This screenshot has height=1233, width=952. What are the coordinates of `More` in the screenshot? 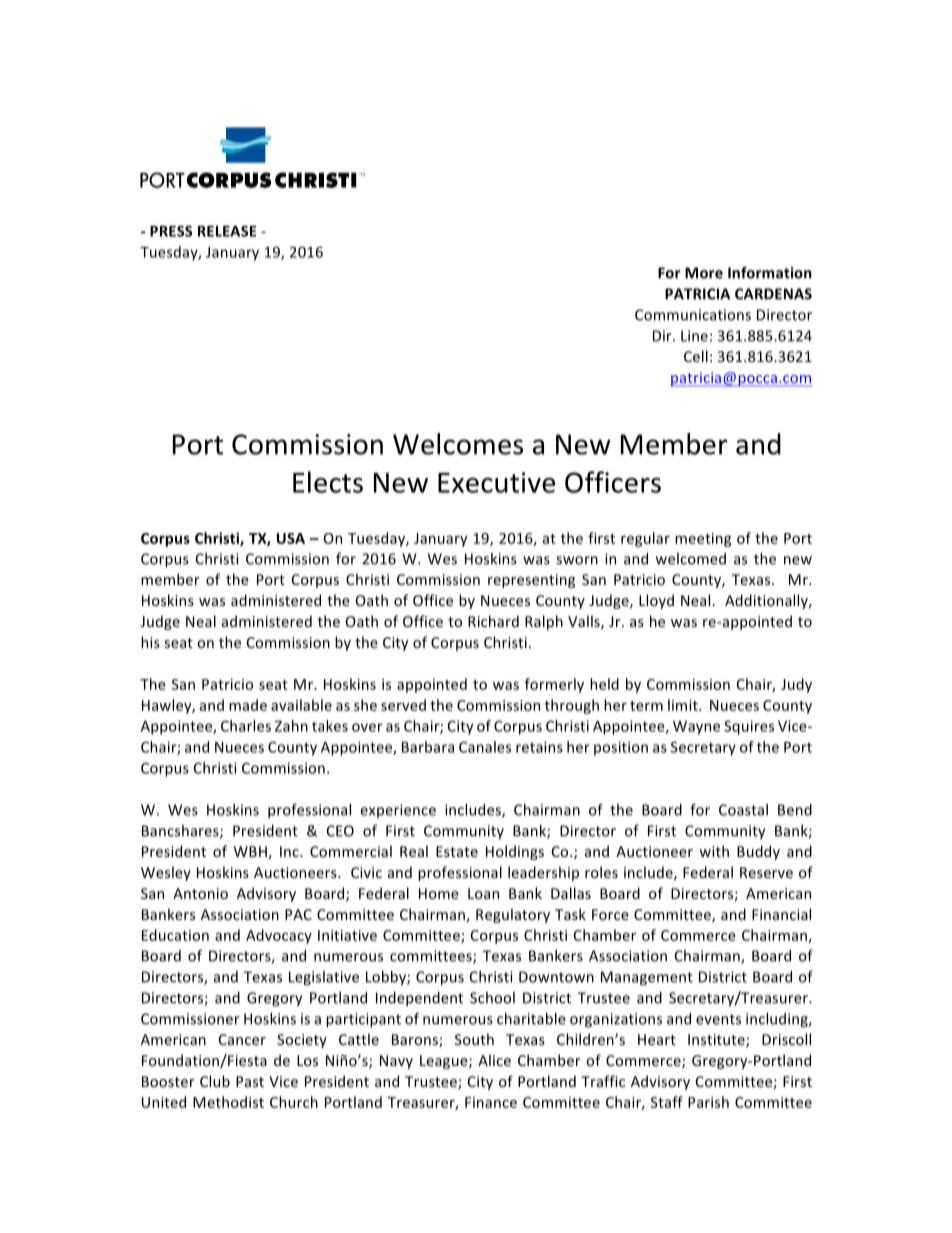 It's located at (704, 273).
